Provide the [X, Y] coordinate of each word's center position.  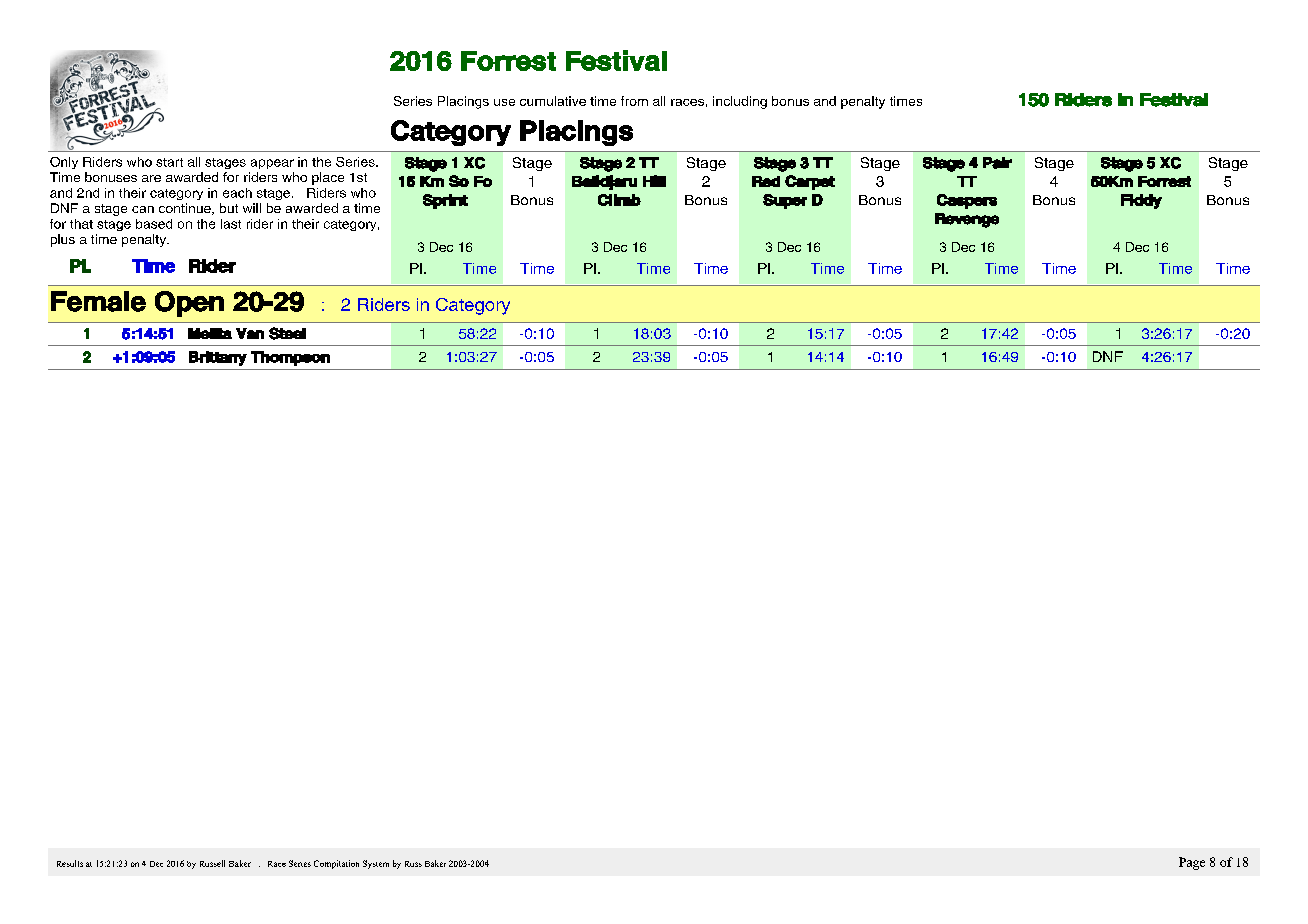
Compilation [336, 864]
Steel [287, 333]
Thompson [290, 358]
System [376, 864]
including [740, 102]
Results [70, 863]
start [169, 162]
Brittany [218, 358]
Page [1192, 863]
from [634, 101]
